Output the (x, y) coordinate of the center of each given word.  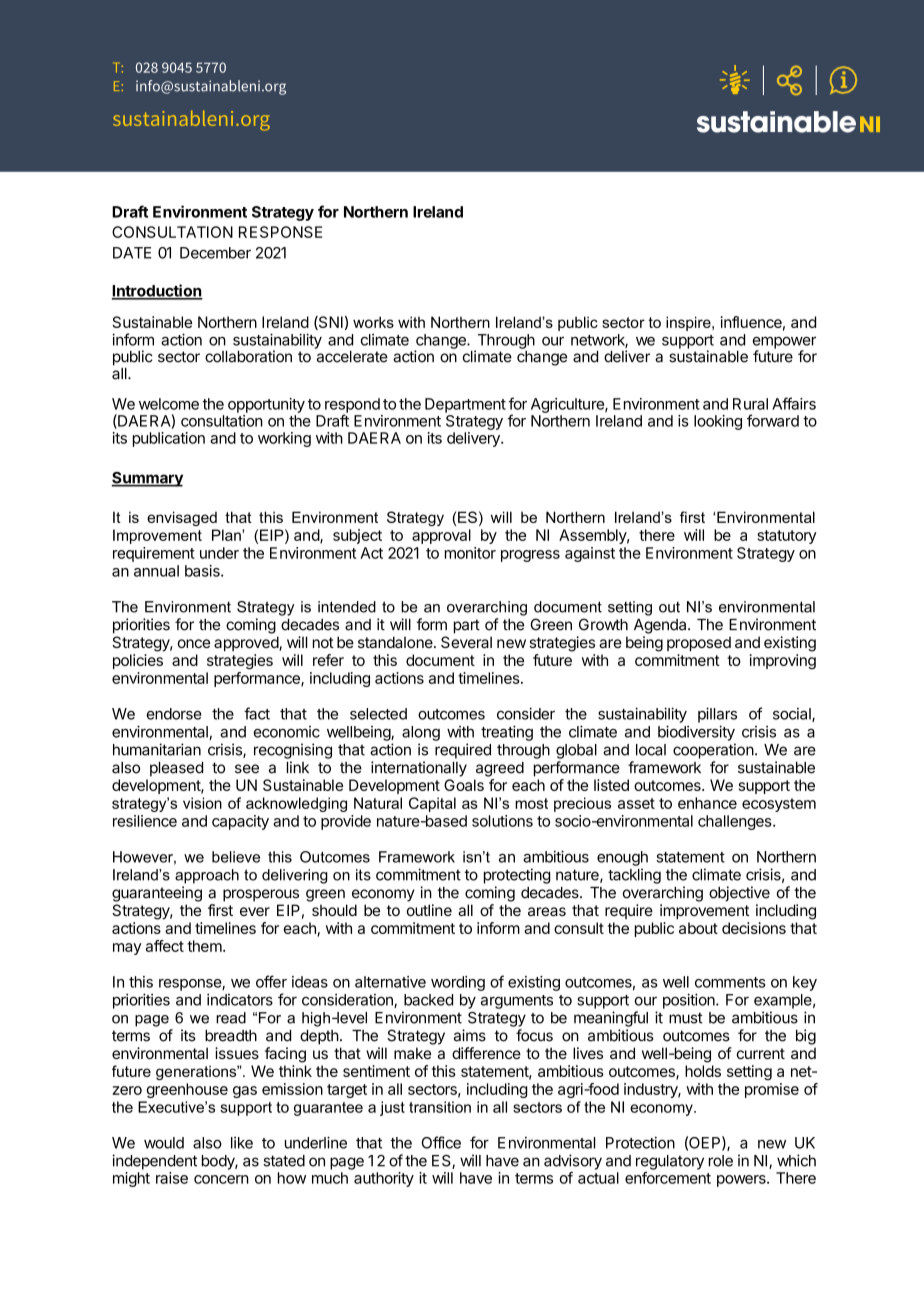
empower (784, 343)
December (215, 253)
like (242, 1143)
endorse (174, 714)
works (373, 322)
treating (507, 733)
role (721, 1161)
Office (441, 1142)
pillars (717, 715)
